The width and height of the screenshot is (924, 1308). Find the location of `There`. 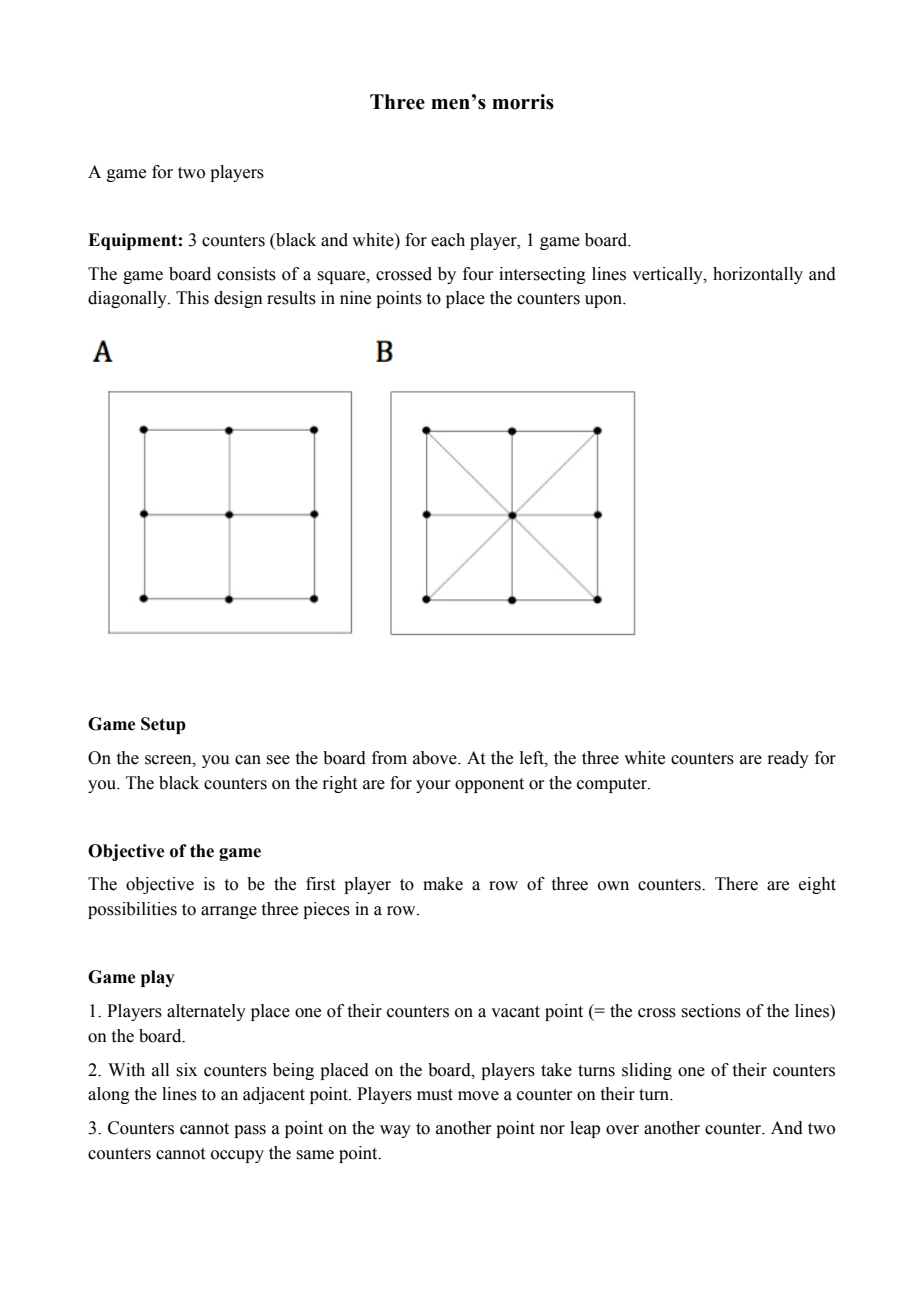

There is located at coordinates (736, 884).
